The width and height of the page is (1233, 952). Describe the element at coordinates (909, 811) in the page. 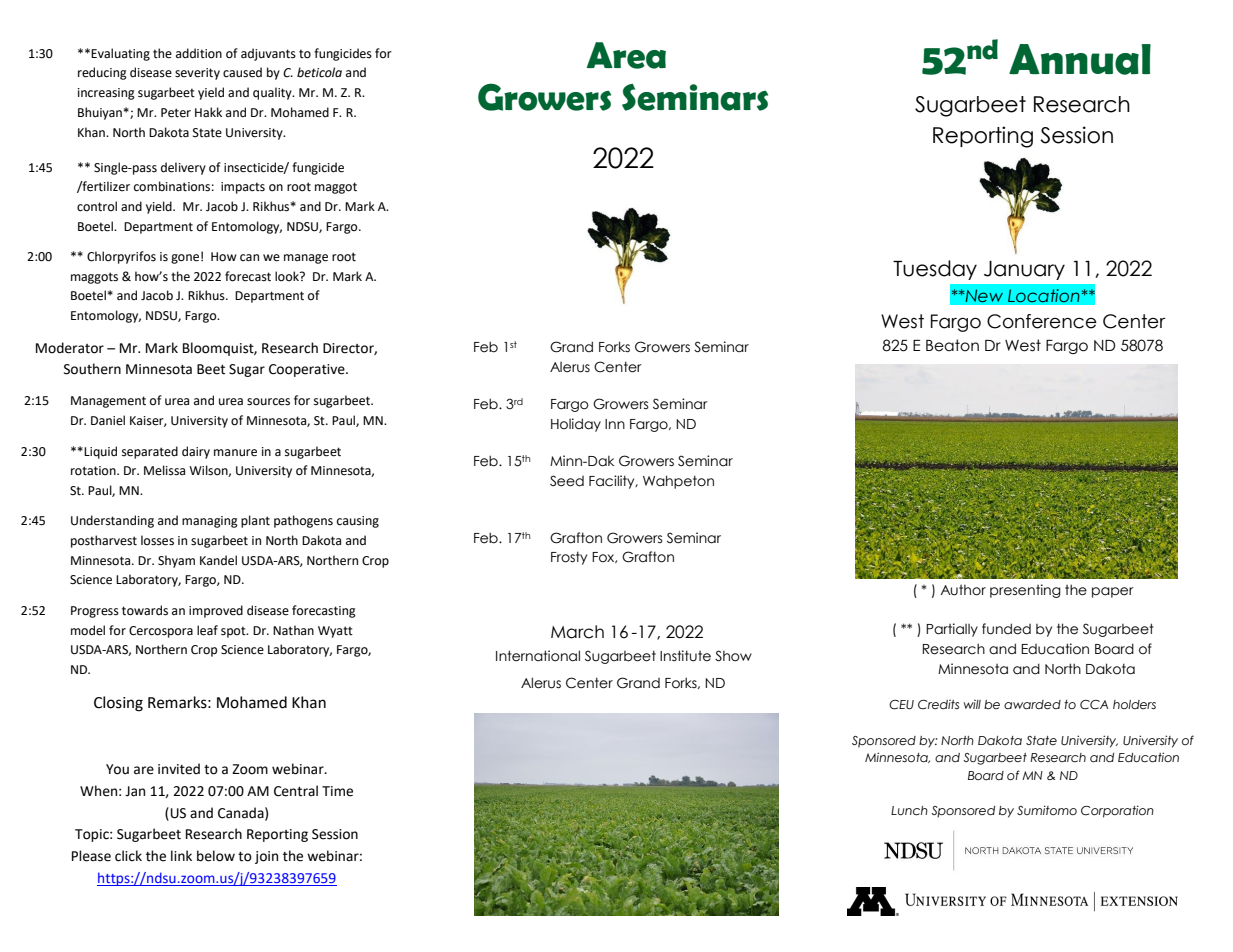

I see `Lunch` at that location.
